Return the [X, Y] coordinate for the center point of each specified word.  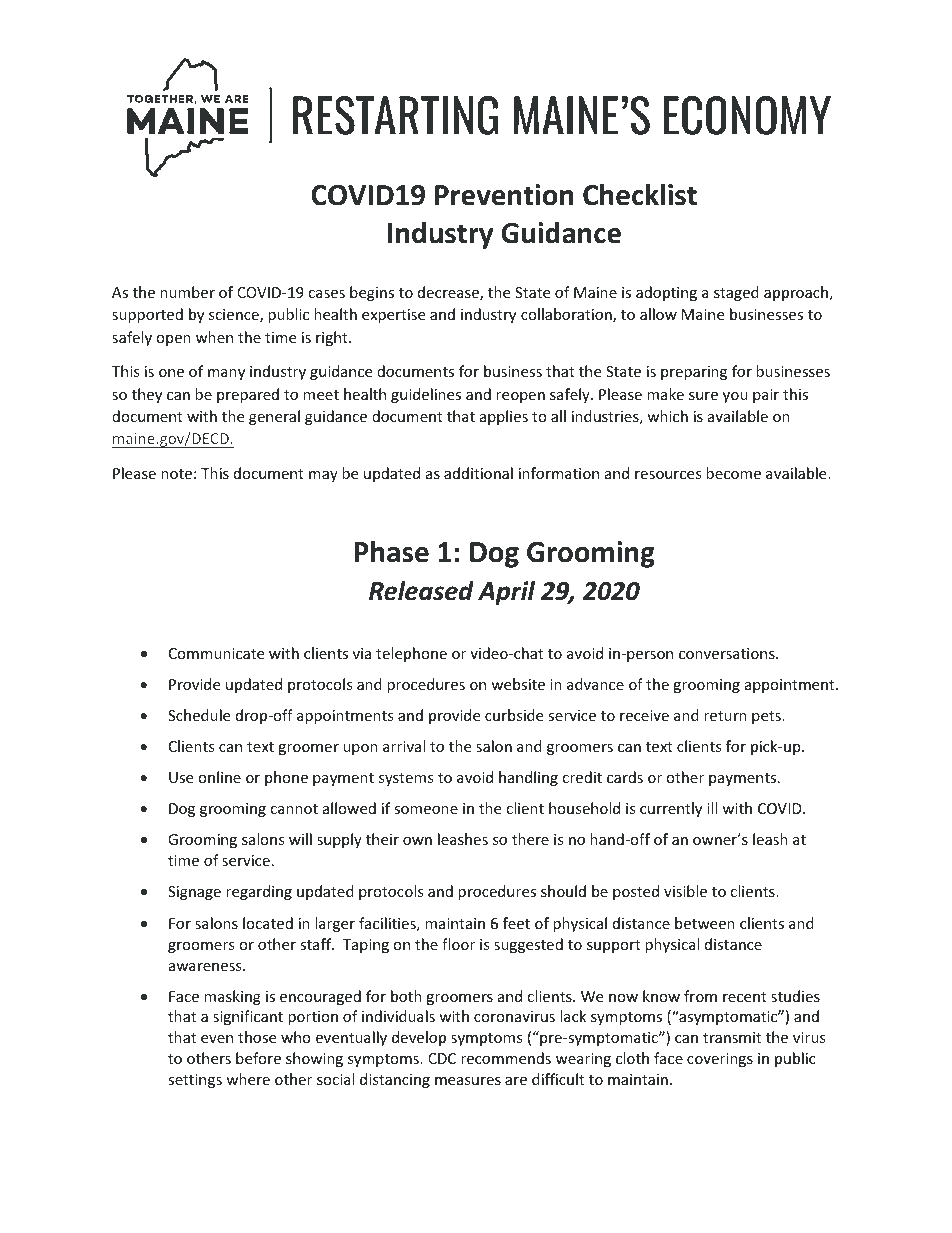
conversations [728, 653]
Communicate [216, 653]
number [187, 292]
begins [372, 293]
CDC [442, 1058]
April [506, 593]
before [258, 1058]
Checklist [640, 194]
